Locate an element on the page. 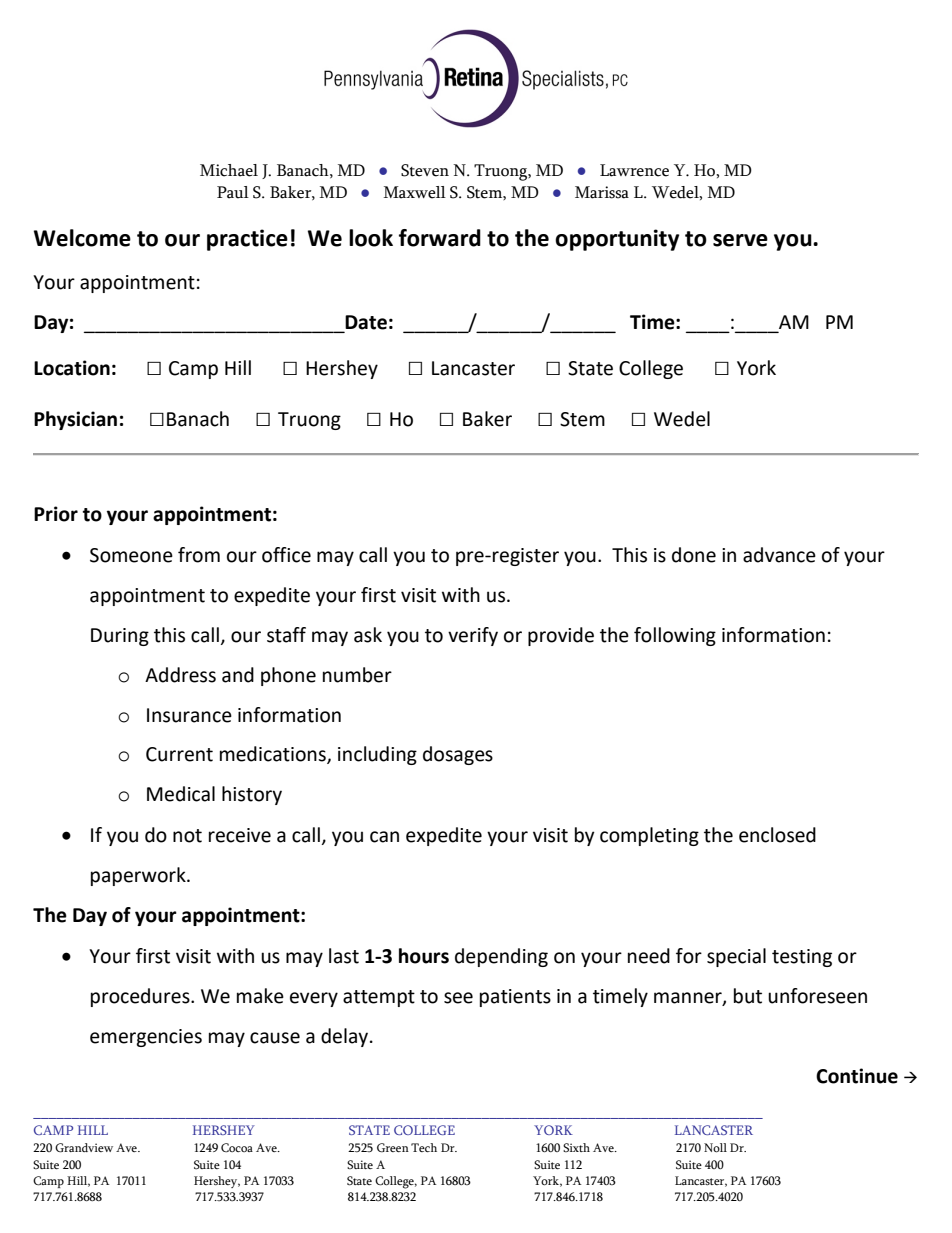 Image resolution: width=952 pixels, height=1233 pixels. following is located at coordinates (675, 636).
